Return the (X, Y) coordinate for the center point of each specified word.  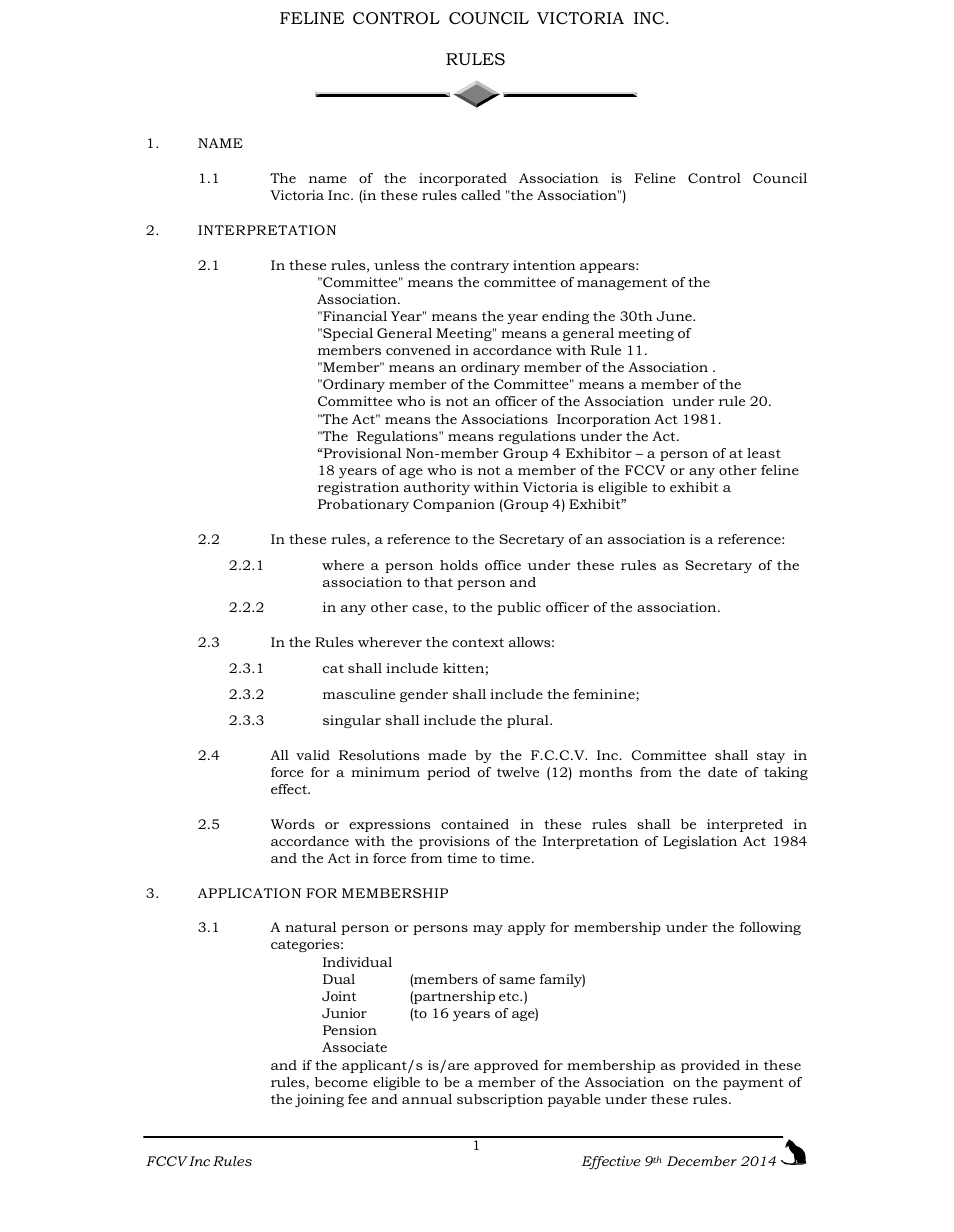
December (702, 1161)
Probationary (363, 505)
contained (475, 824)
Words (293, 824)
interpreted (745, 825)
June (675, 316)
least (764, 453)
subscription (500, 1100)
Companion (454, 505)
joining (319, 1100)
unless (397, 265)
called (481, 195)
